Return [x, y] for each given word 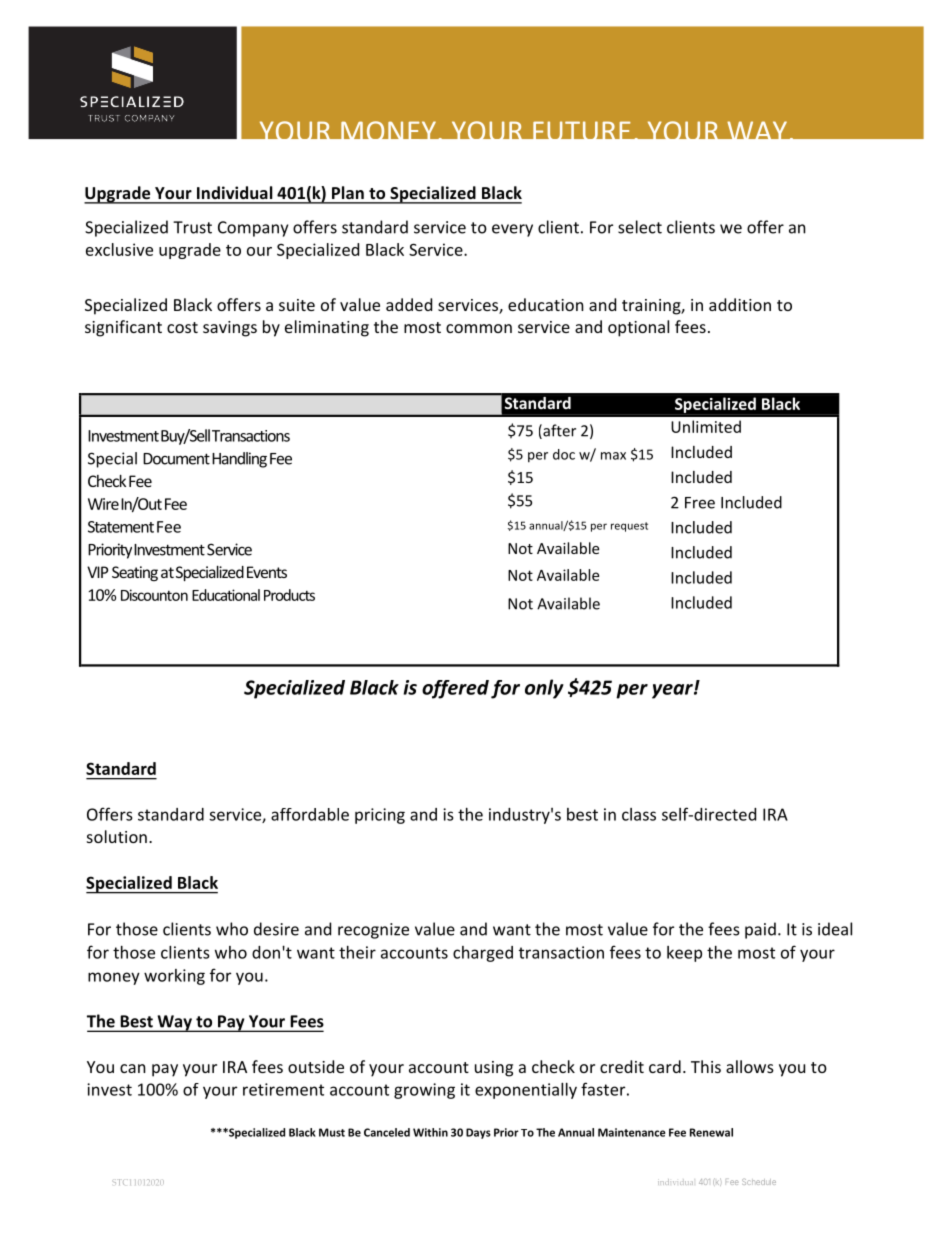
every [512, 230]
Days [478, 1133]
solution [117, 836]
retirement [283, 1089]
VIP [97, 572]
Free [700, 503]
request [629, 527]
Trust [192, 227]
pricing [380, 816]
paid [760, 930]
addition [740, 304]
